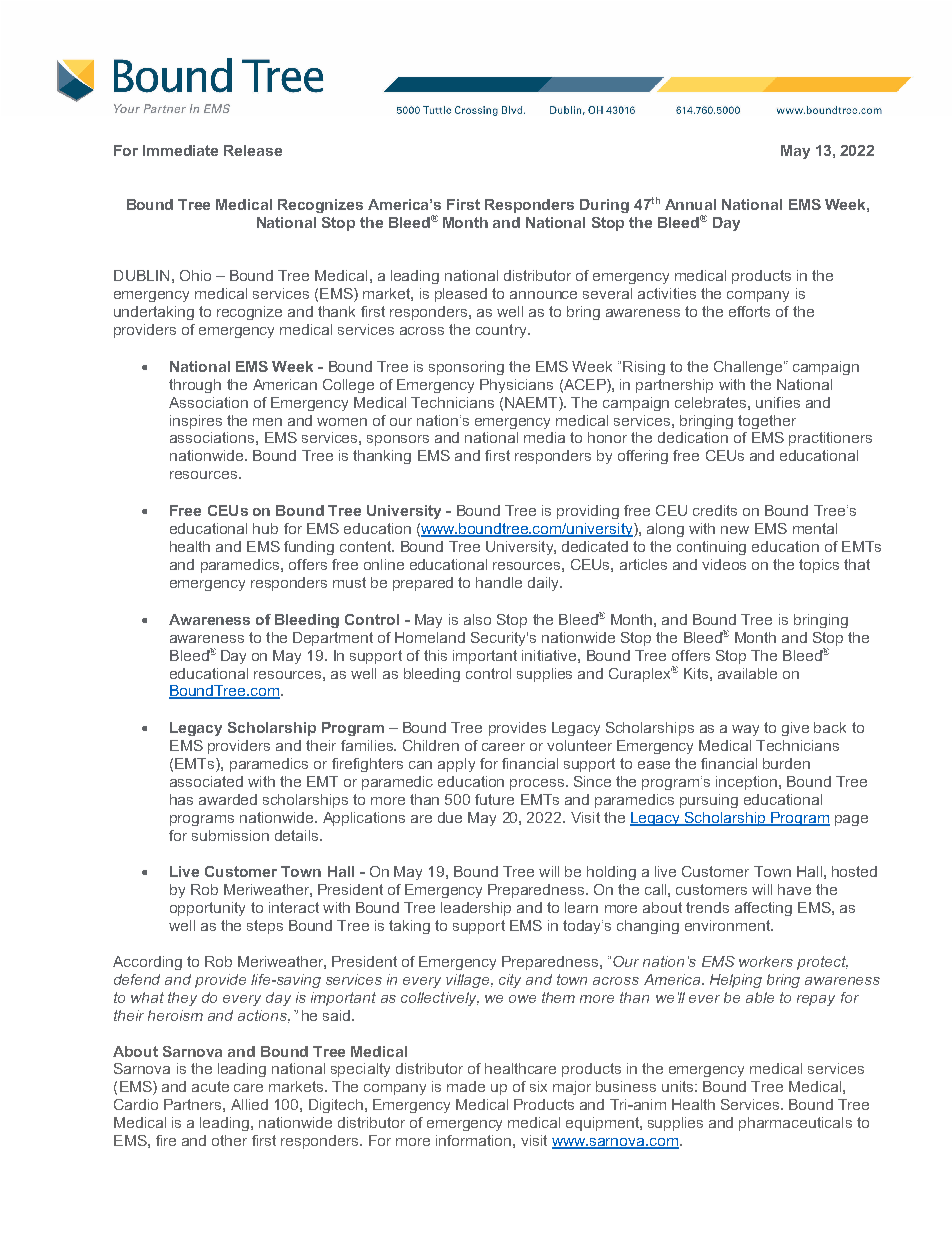 The width and height of the screenshot is (952, 1233). What do you see at coordinates (466, 1086) in the screenshot?
I see `made` at bounding box center [466, 1086].
